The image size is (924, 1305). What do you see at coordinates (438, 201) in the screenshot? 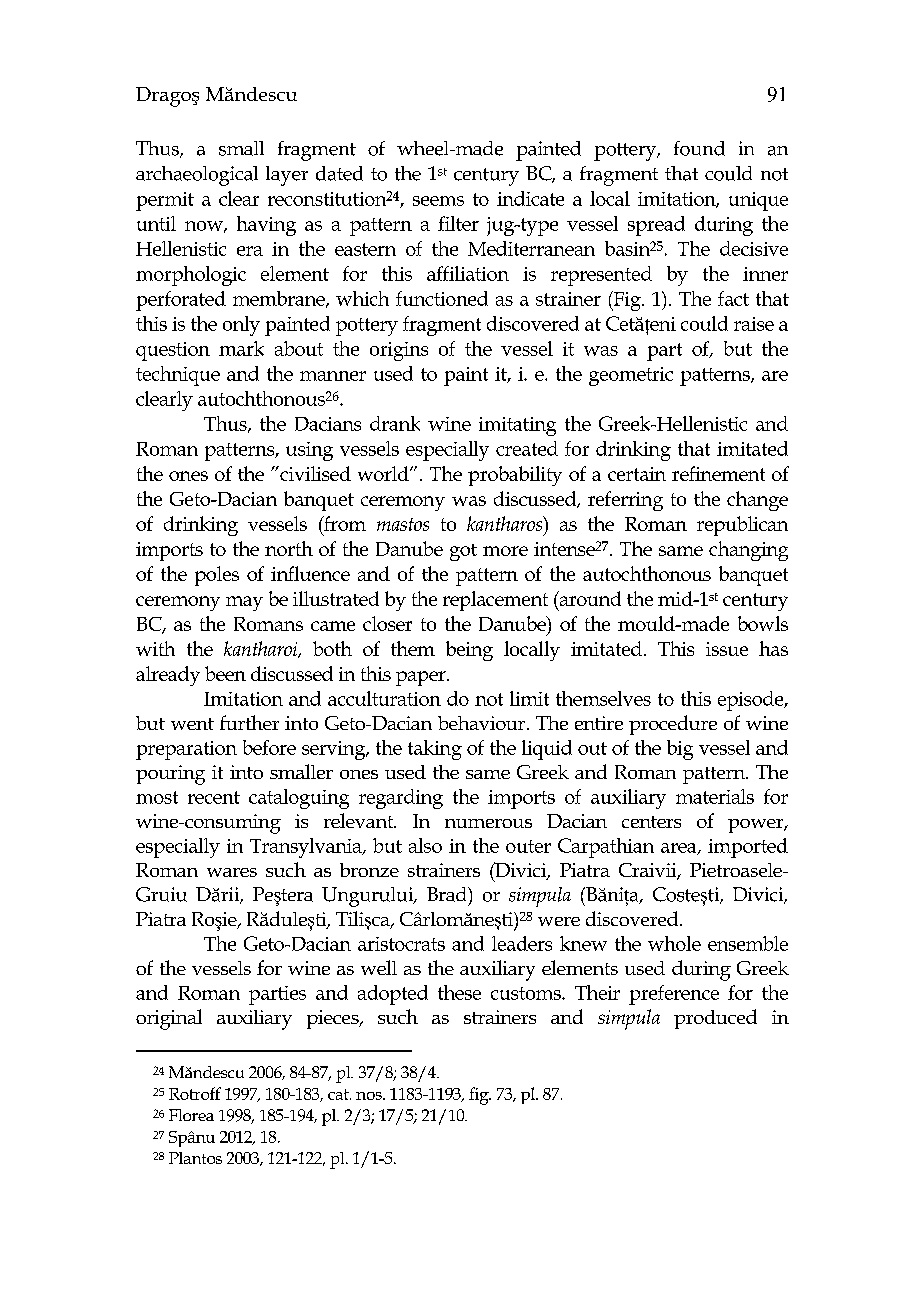
I see `seems` at bounding box center [438, 201].
